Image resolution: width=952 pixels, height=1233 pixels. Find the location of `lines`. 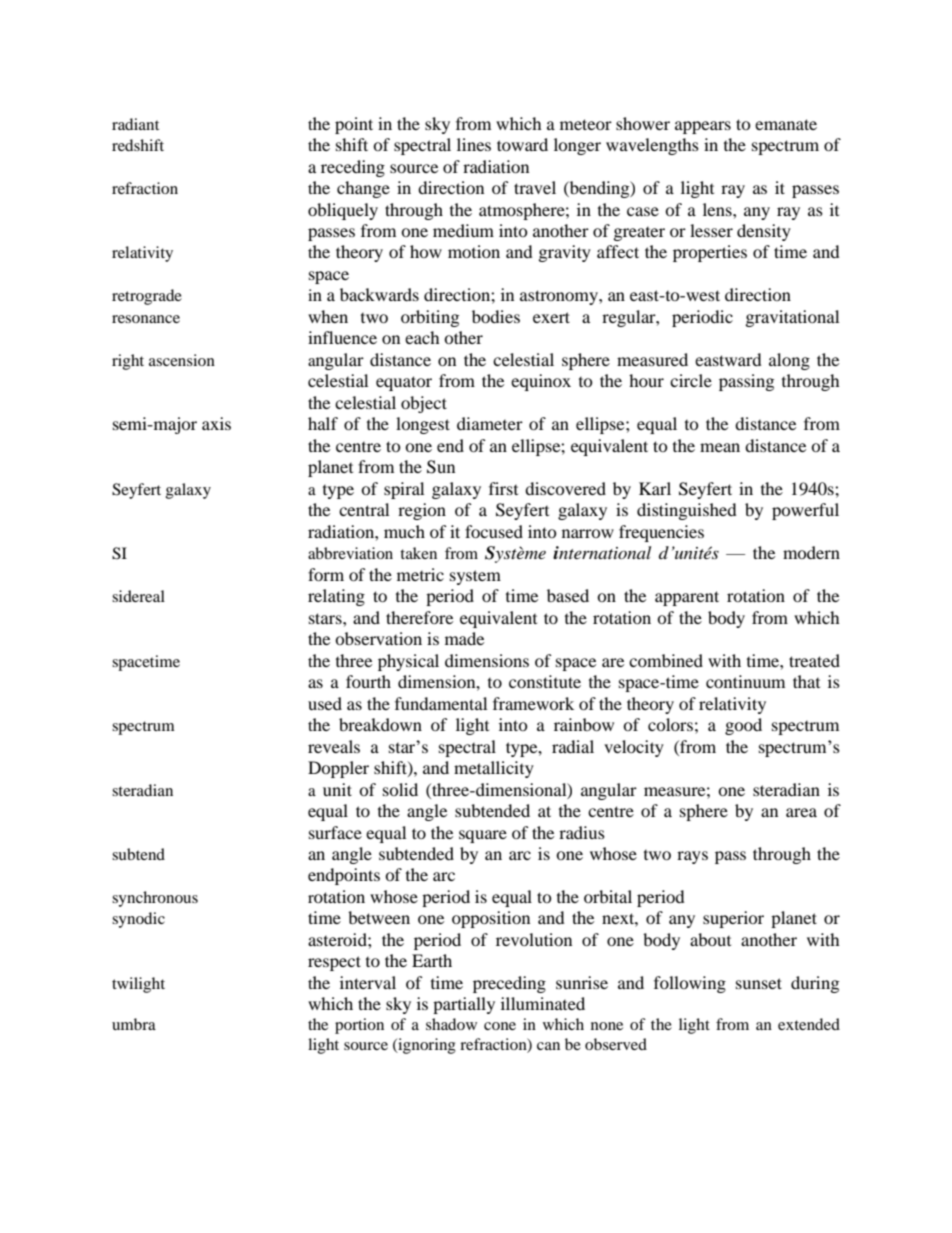

lines is located at coordinates (474, 144).
